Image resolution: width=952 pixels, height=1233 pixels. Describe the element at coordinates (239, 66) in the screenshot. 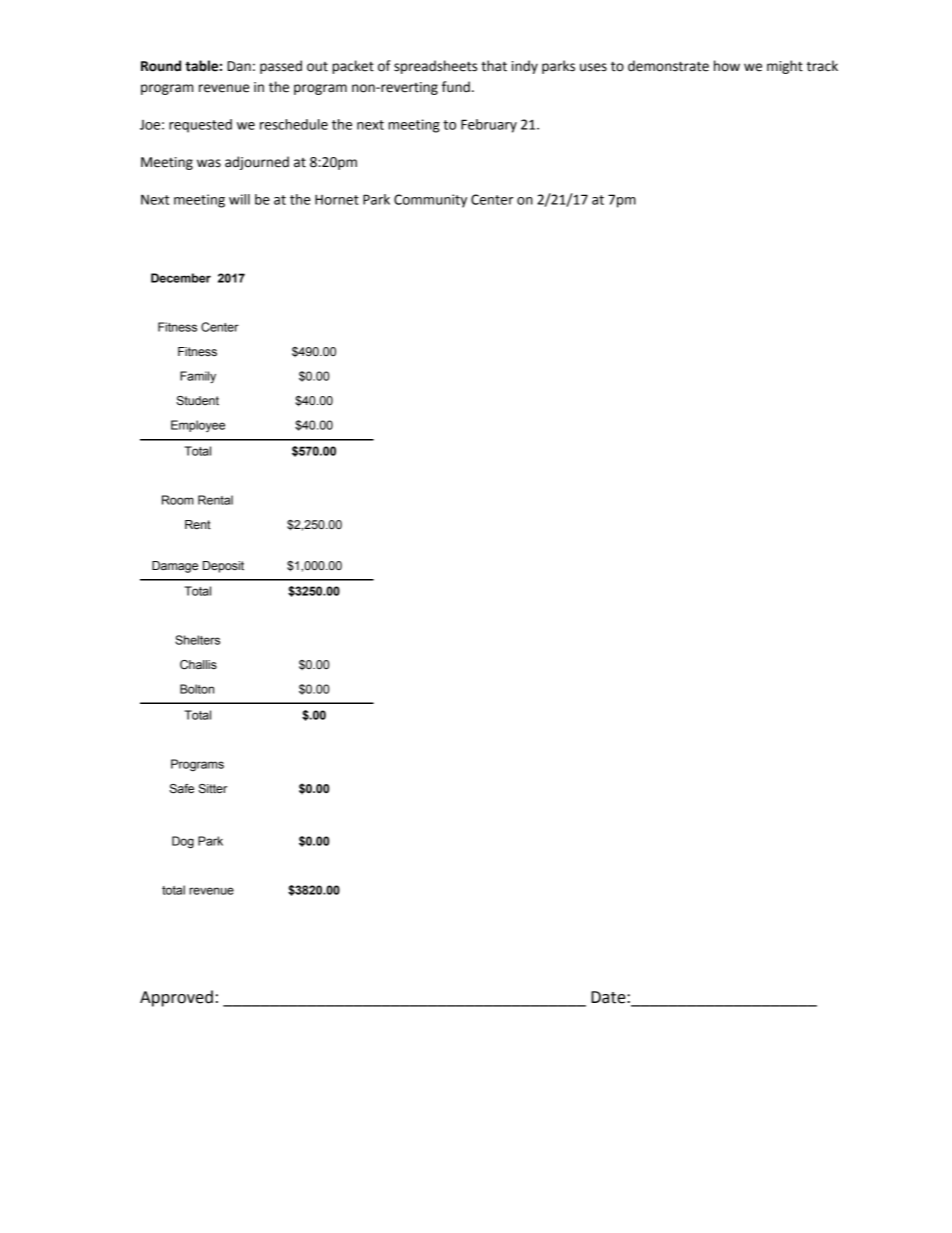

I see `Dan` at that location.
